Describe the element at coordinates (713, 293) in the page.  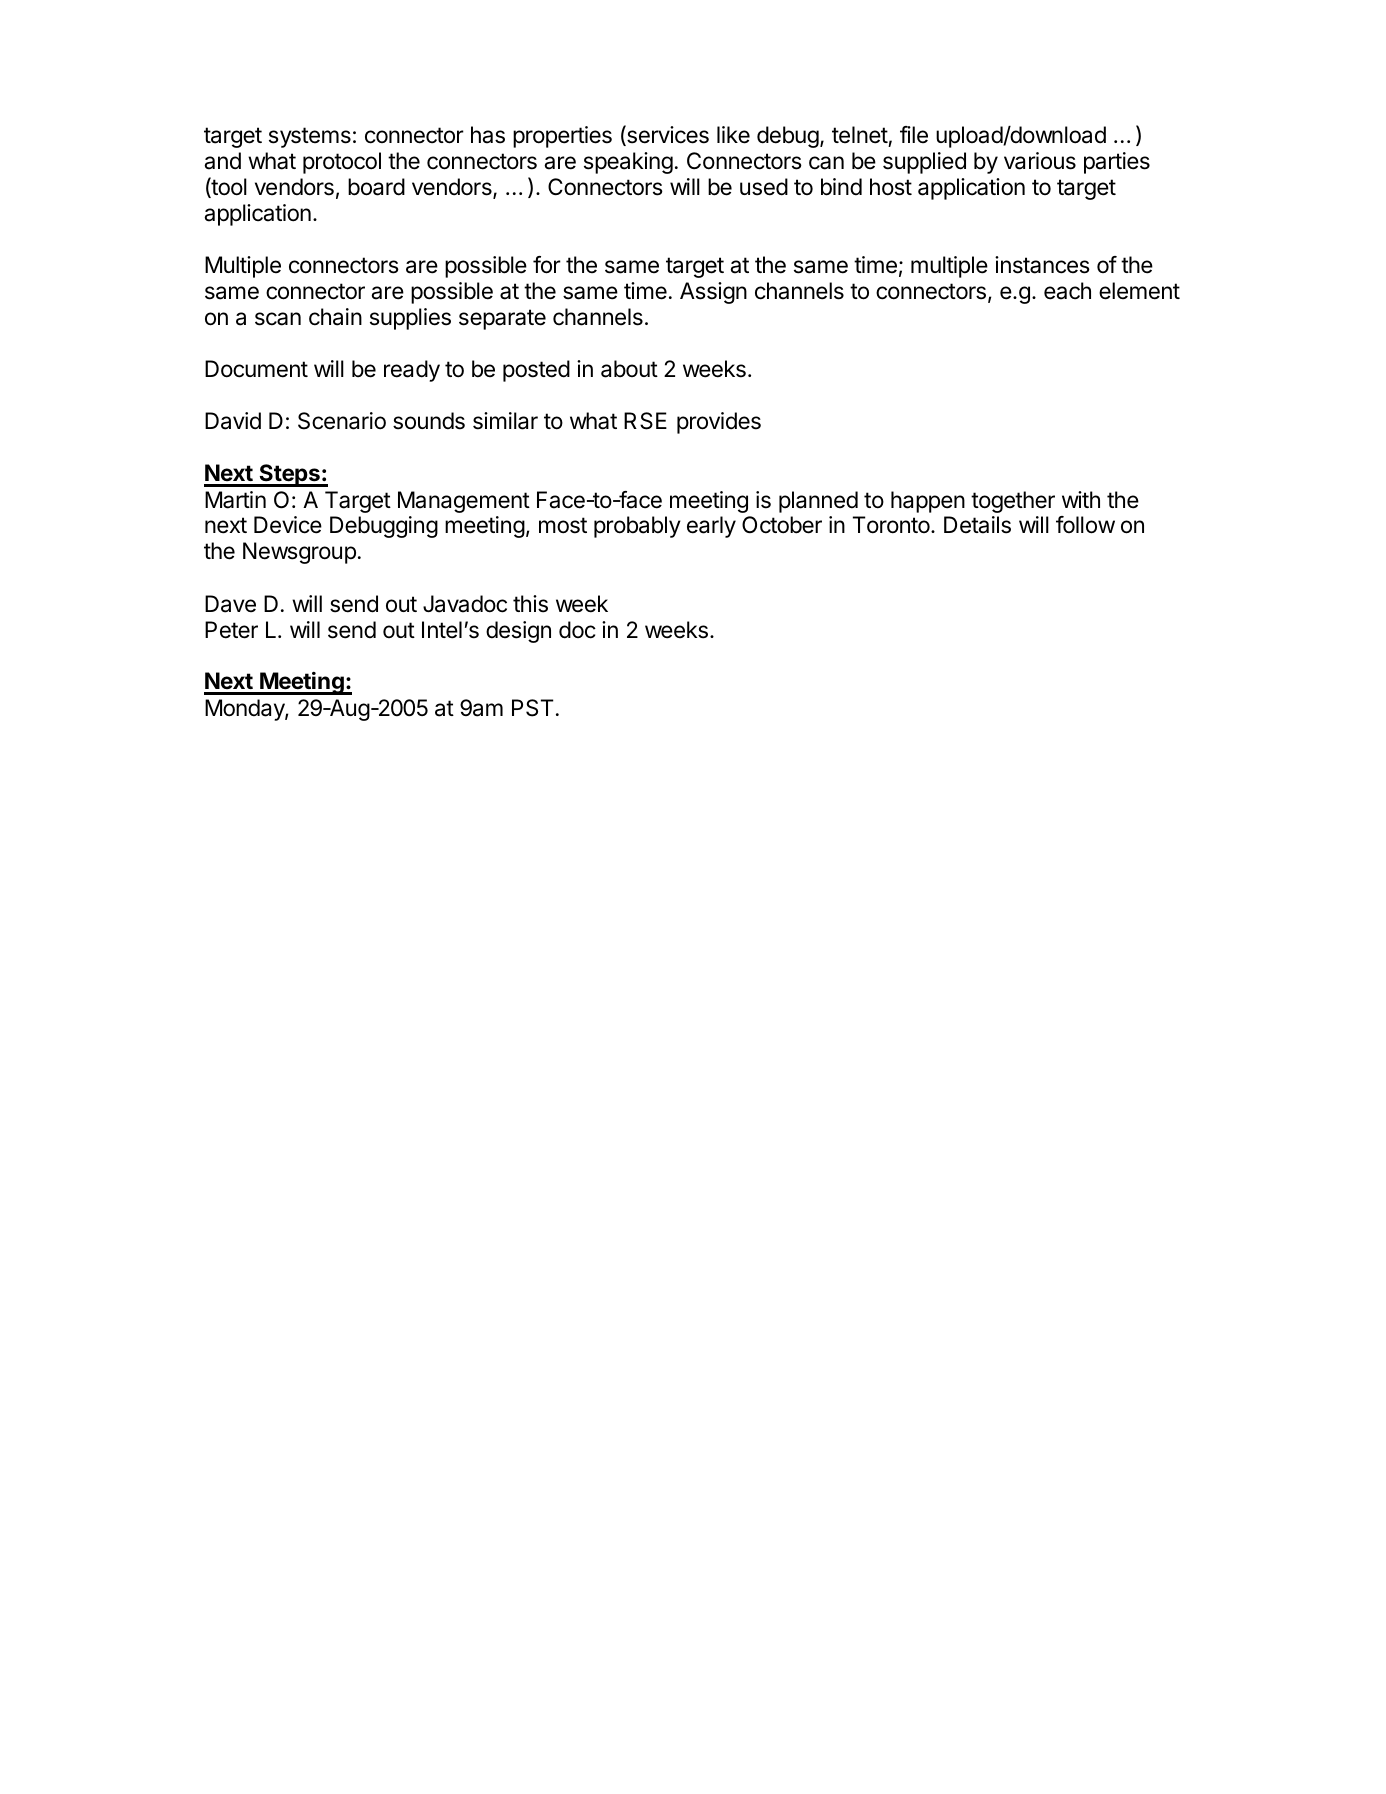
I see `Assign` at that location.
